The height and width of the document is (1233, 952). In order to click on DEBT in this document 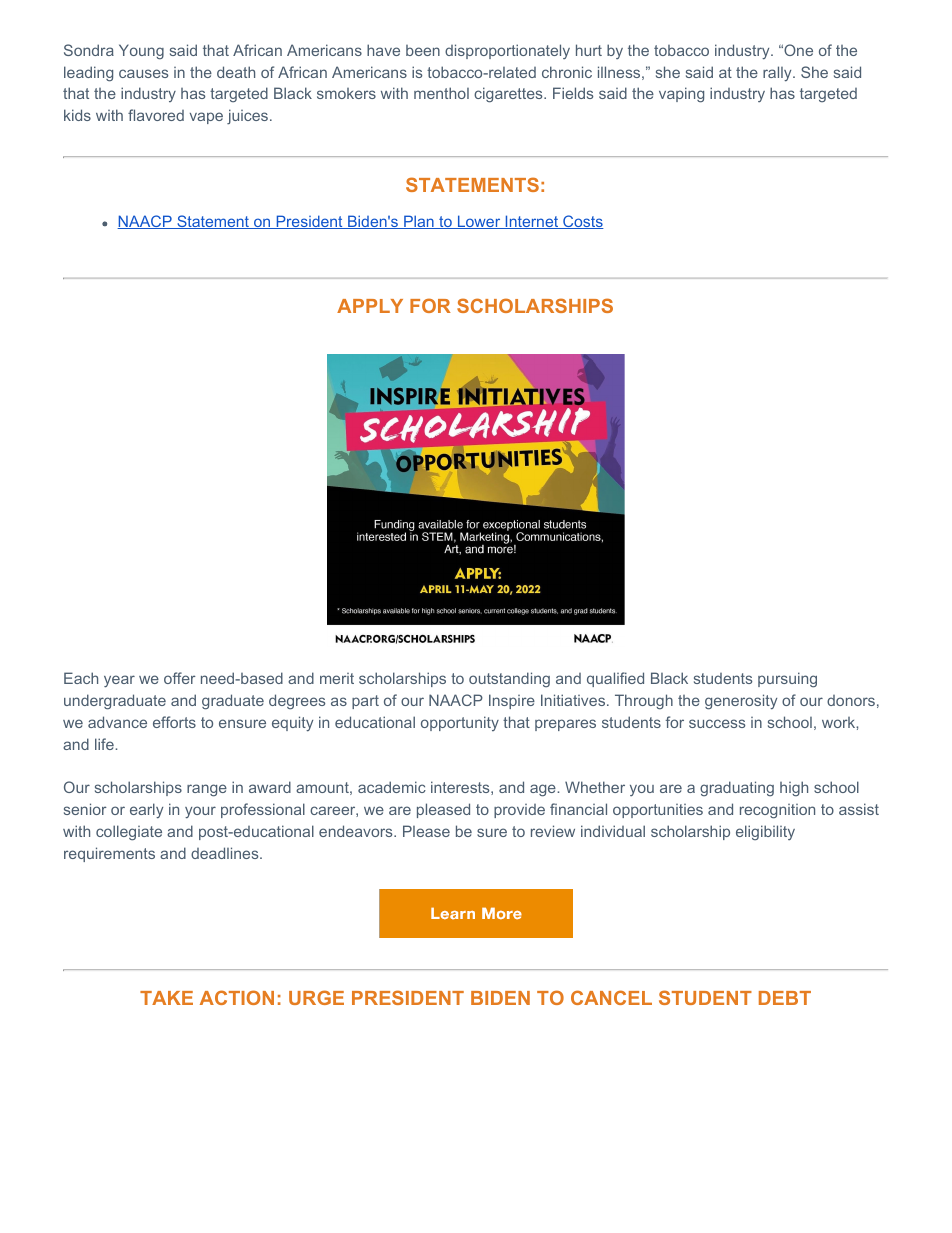, I will do `click(785, 998)`.
